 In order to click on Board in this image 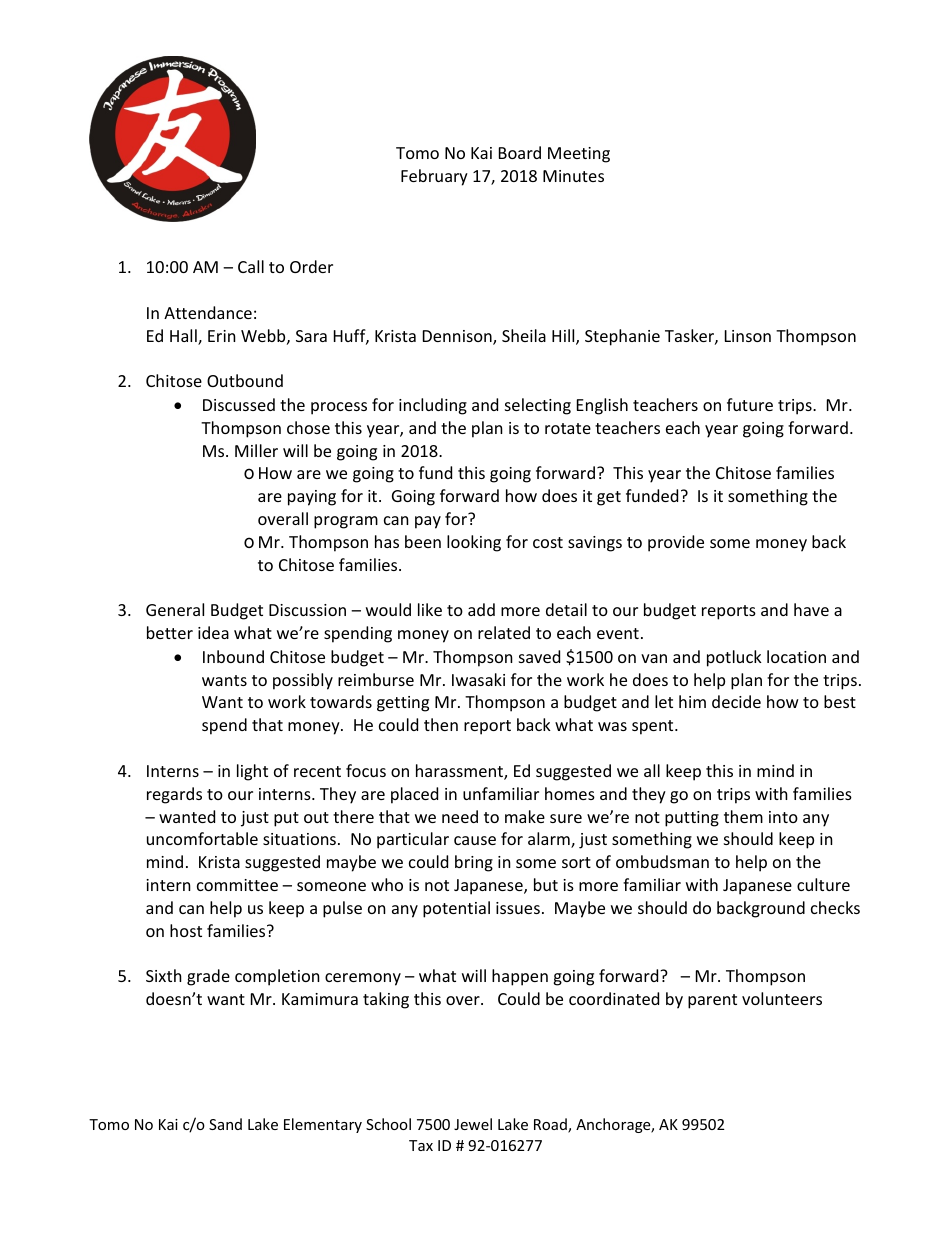, I will do `click(520, 152)`.
